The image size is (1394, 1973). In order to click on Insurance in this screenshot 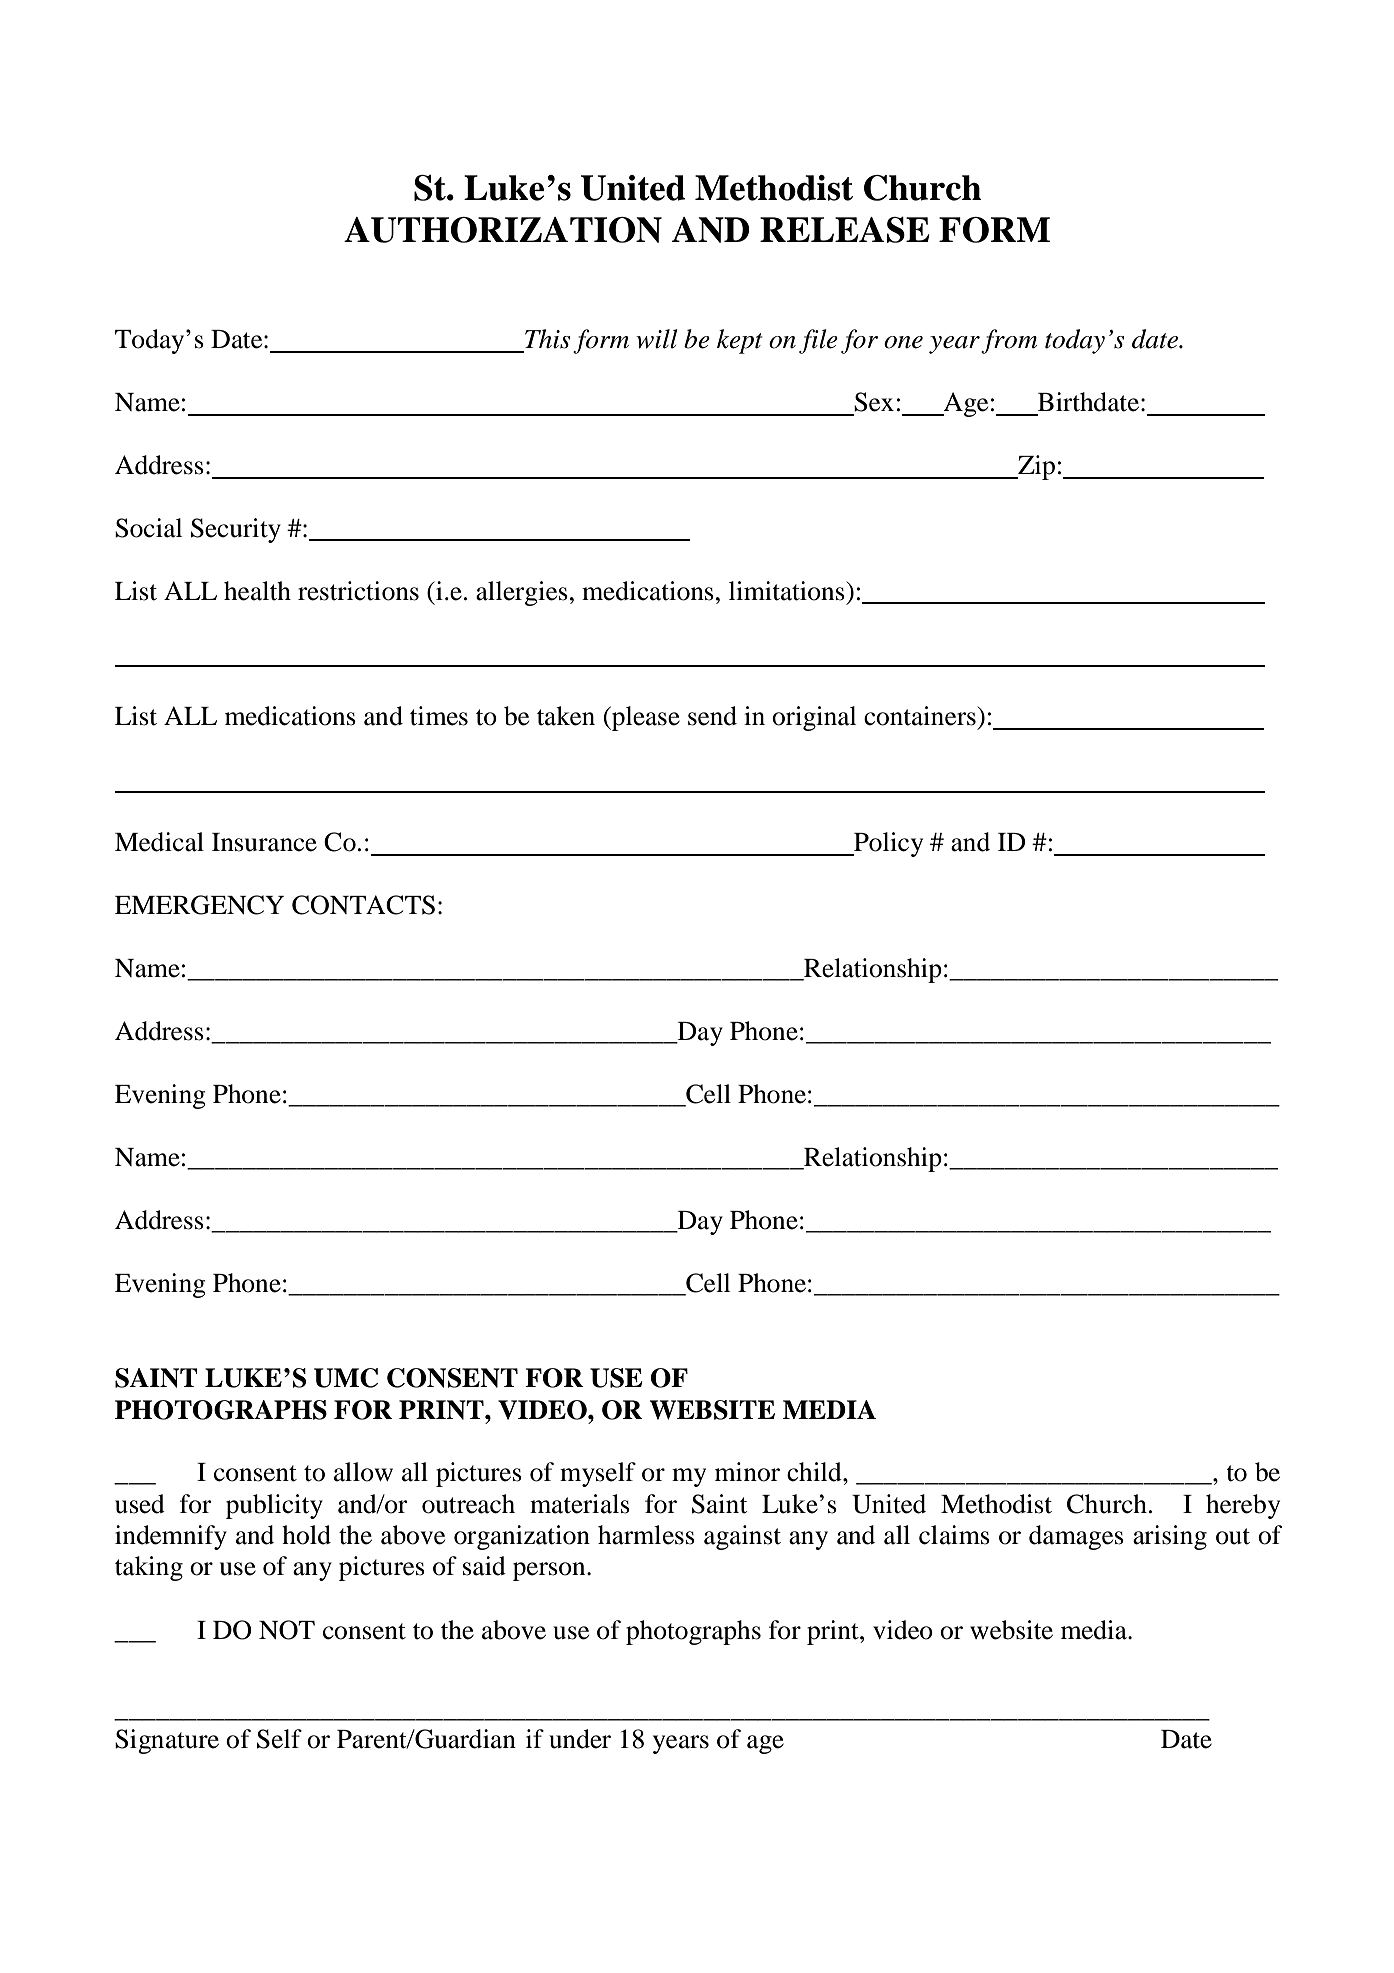, I will do `click(264, 842)`.
